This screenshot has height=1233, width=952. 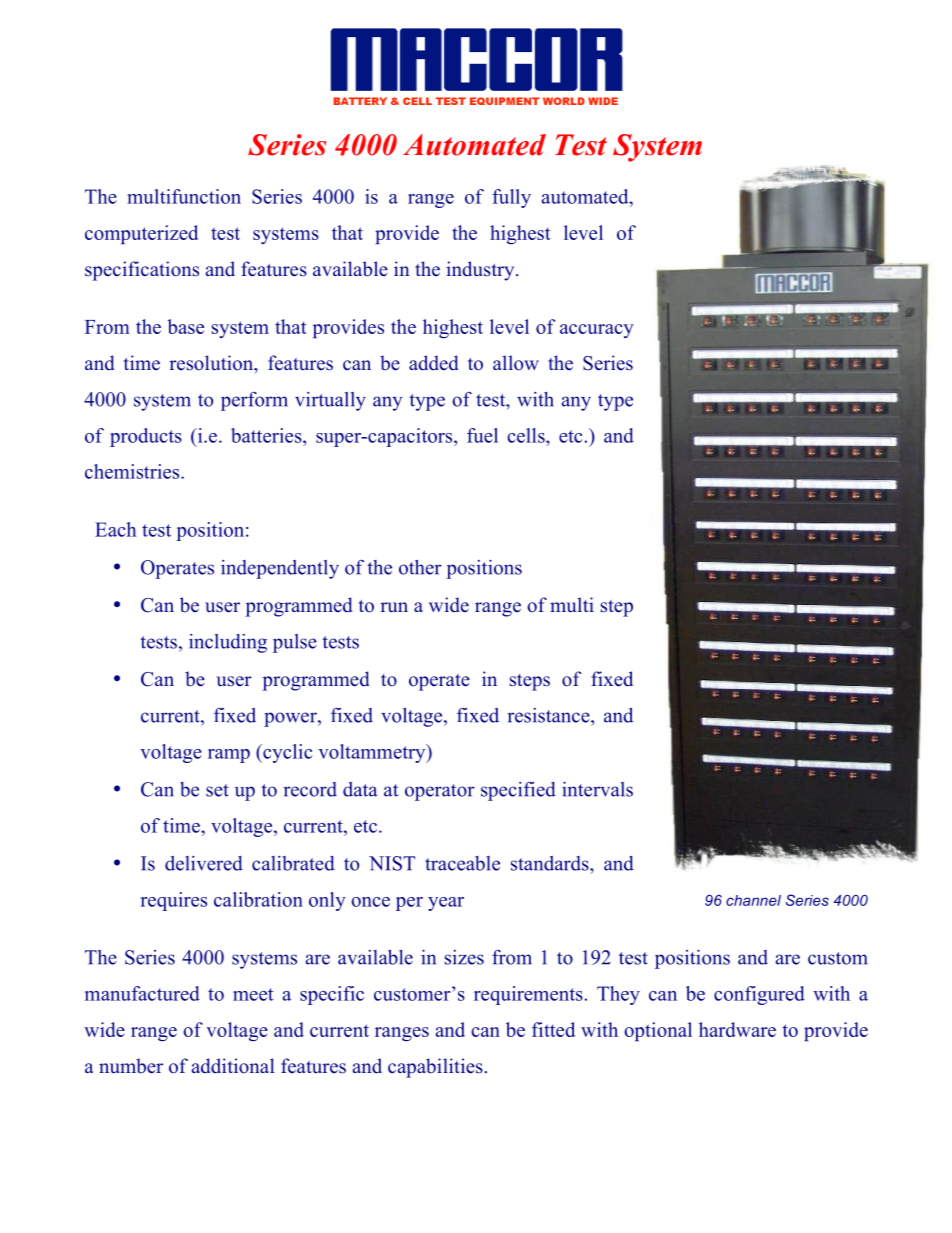 I want to click on fully, so click(x=511, y=198).
